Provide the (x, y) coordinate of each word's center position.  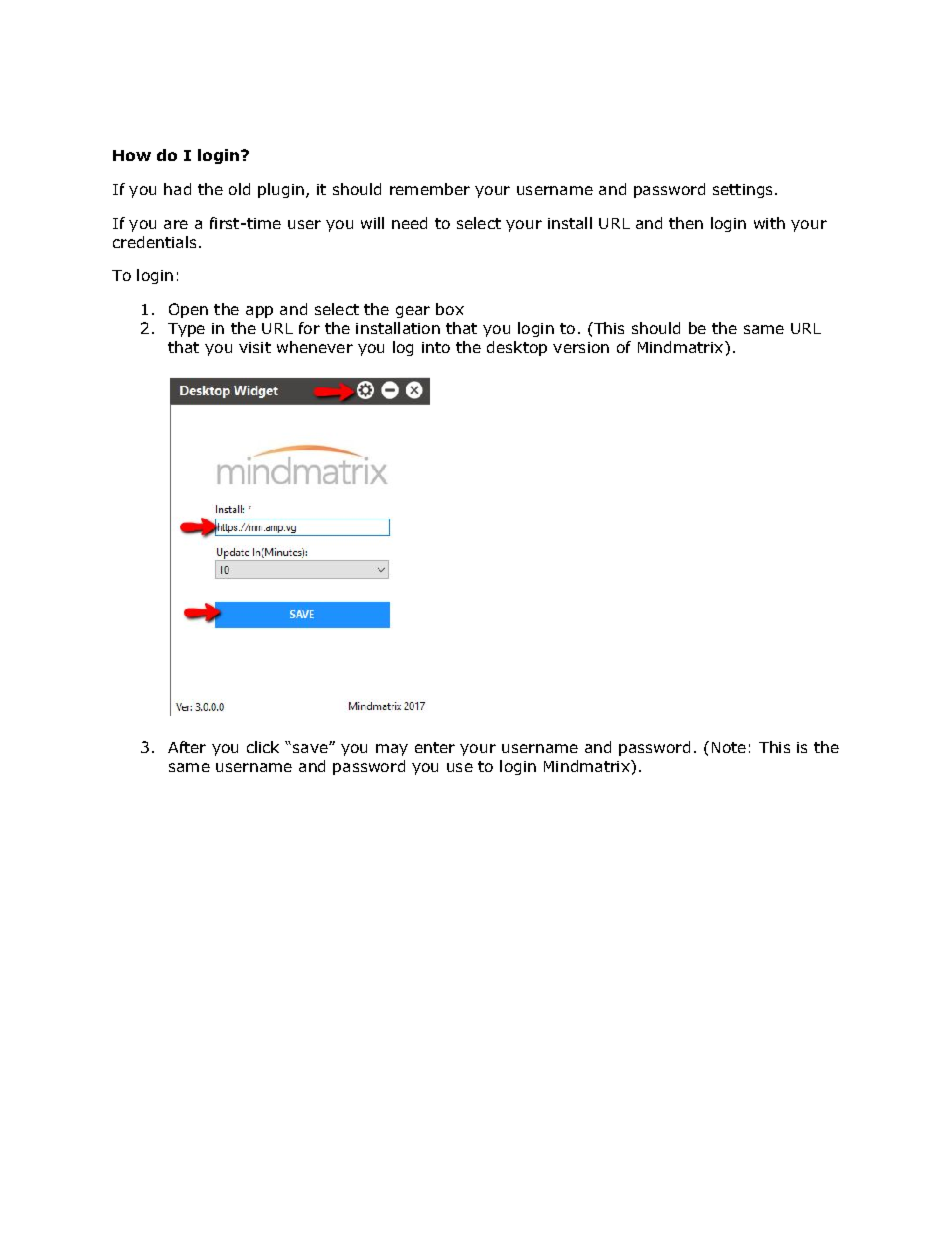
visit (255, 347)
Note (729, 747)
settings (742, 191)
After (187, 747)
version (581, 347)
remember (430, 189)
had (177, 189)
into (436, 347)
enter (435, 747)
